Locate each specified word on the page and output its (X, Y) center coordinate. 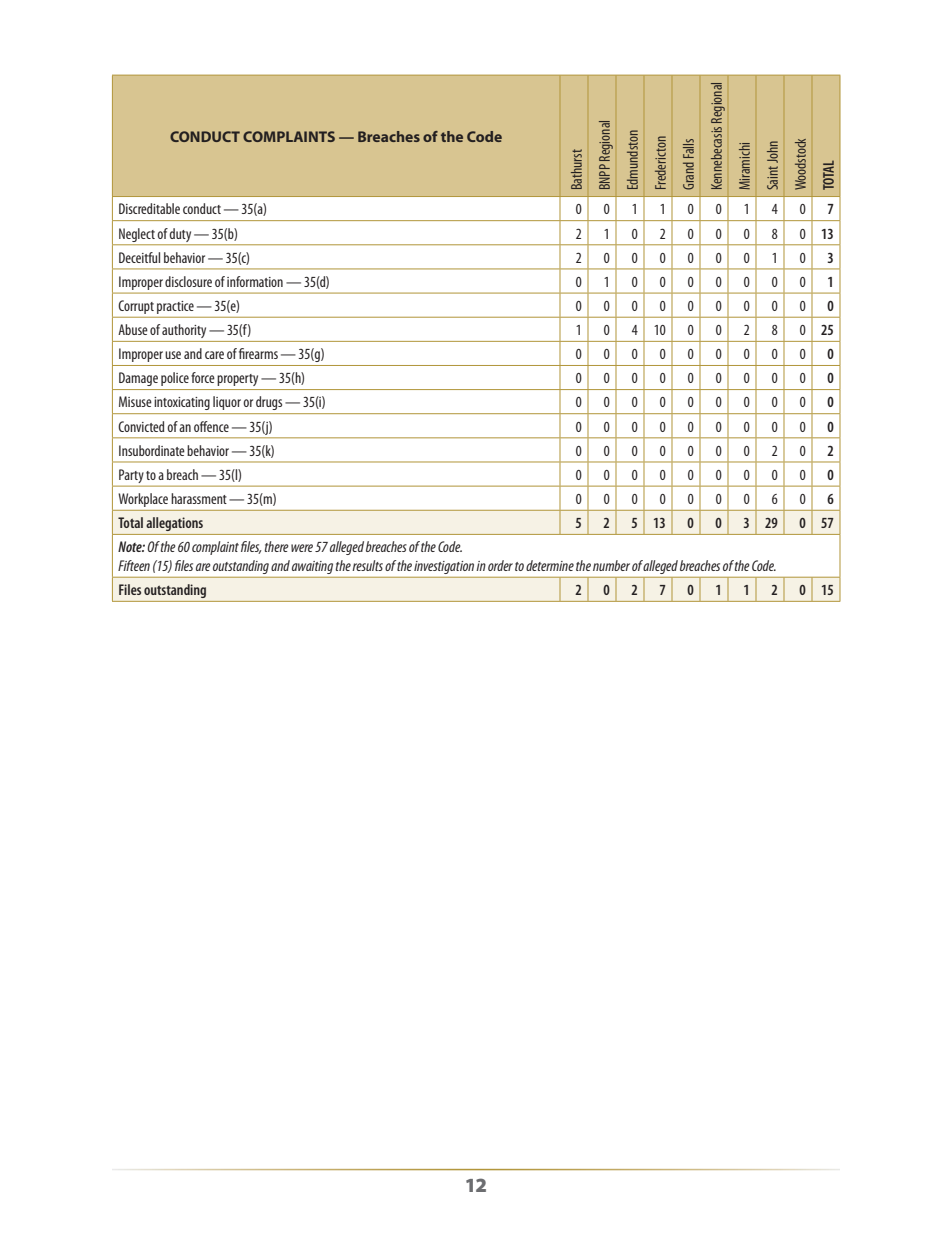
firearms (258, 353)
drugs (269, 403)
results (367, 565)
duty (180, 235)
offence (211, 426)
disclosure (188, 281)
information (255, 281)
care (214, 355)
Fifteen (134, 565)
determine (550, 565)
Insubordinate (152, 450)
